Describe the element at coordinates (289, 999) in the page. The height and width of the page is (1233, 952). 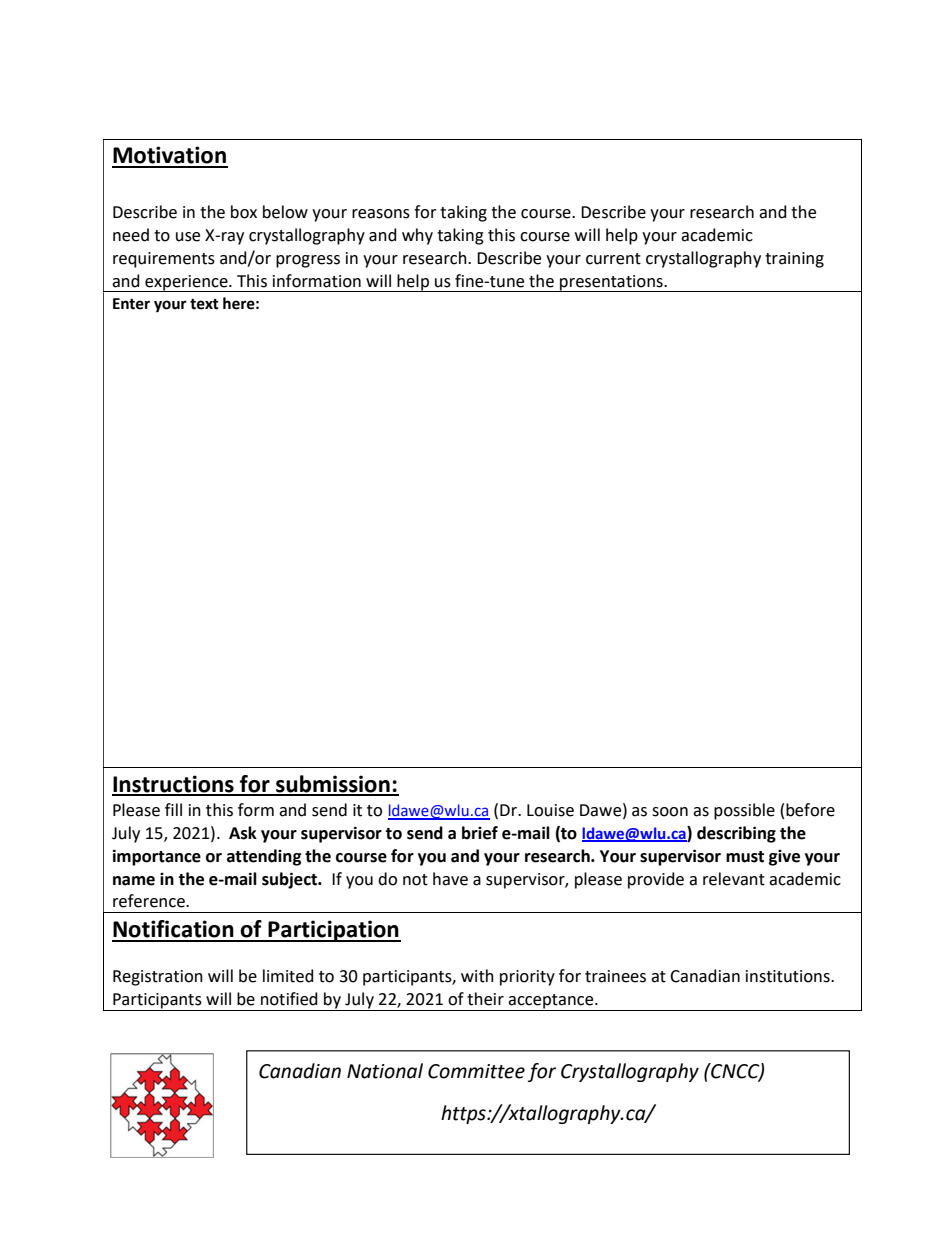
I see `notified` at that location.
